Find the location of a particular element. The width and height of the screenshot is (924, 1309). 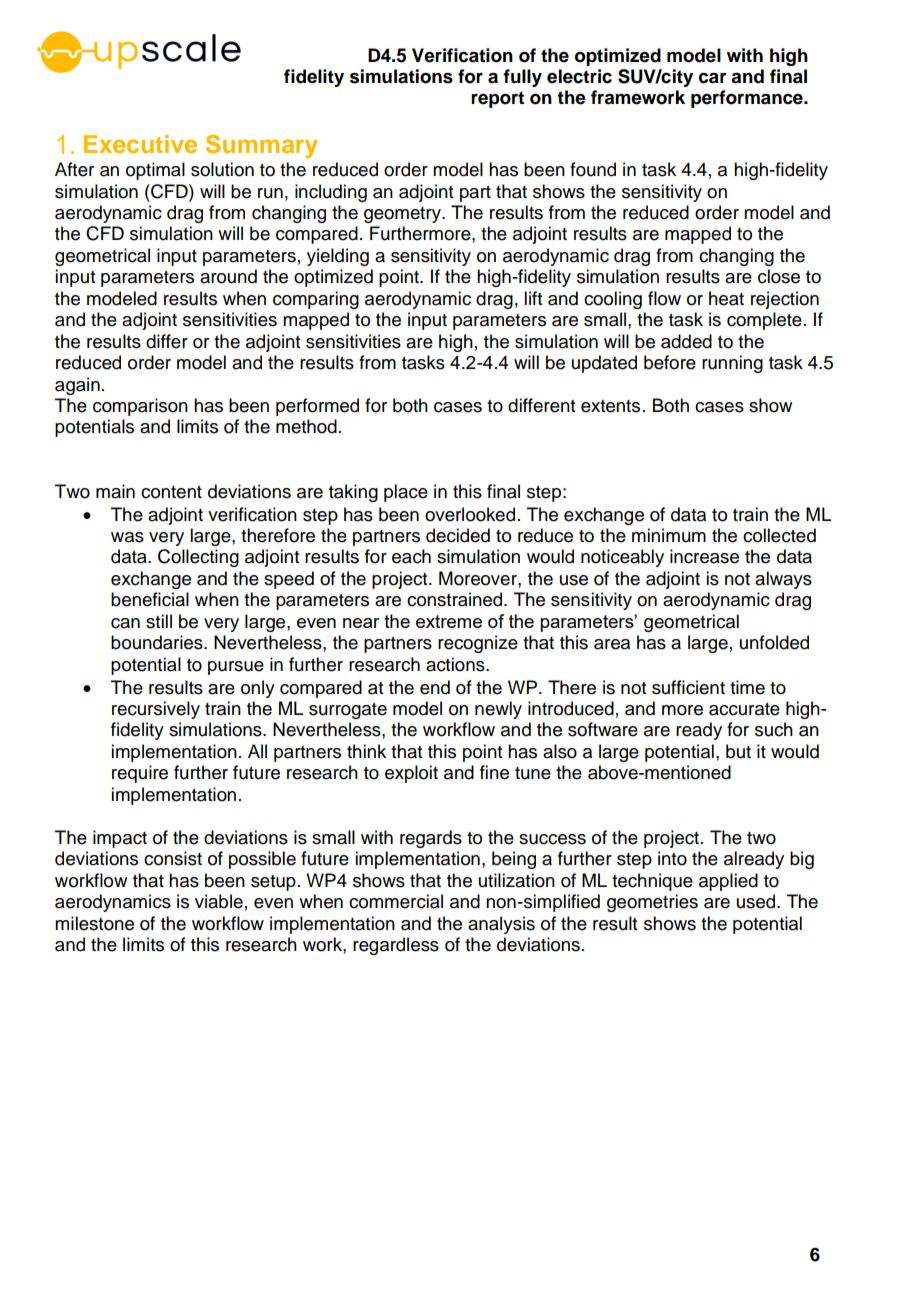

geometry is located at coordinates (403, 215).
